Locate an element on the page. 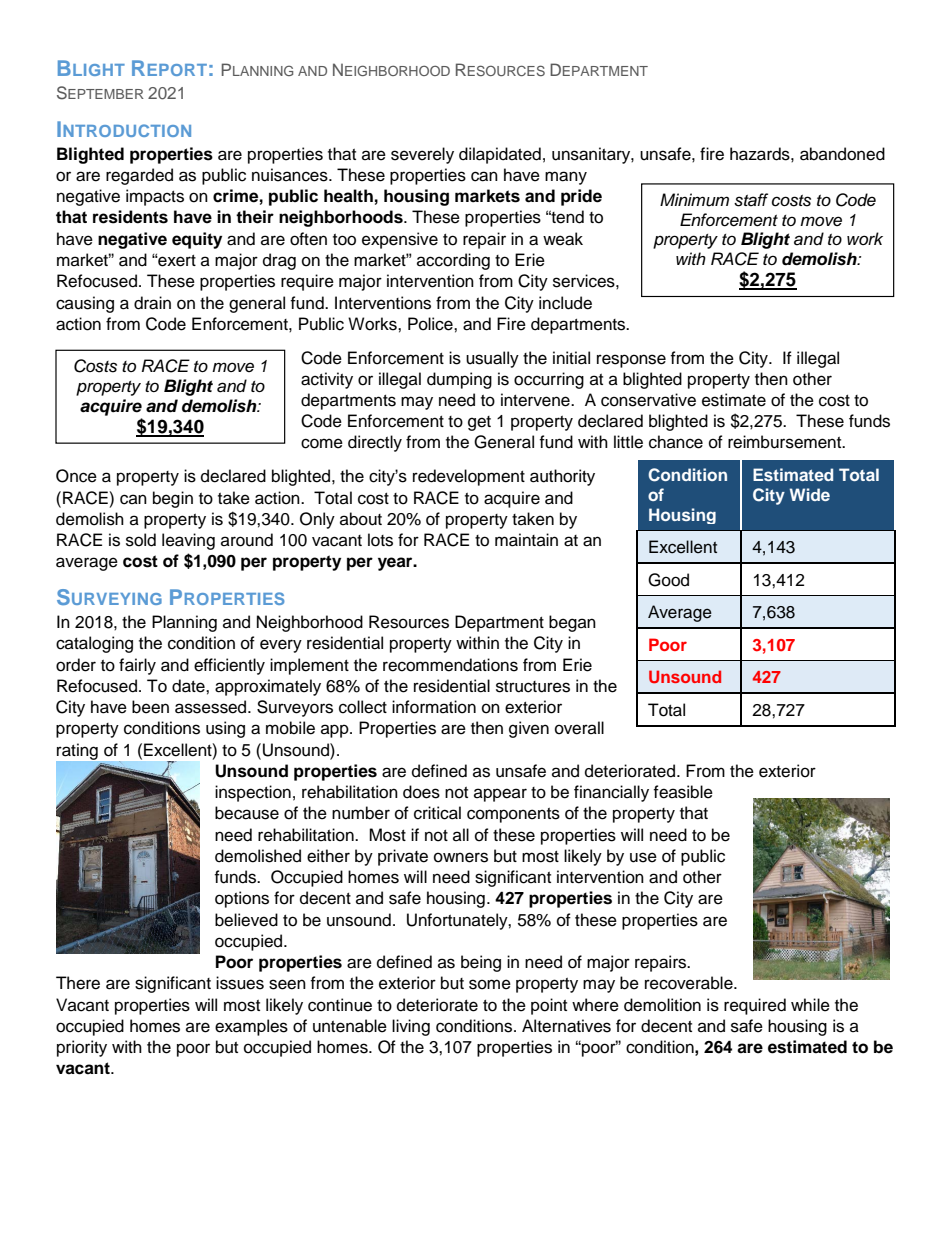 Image resolution: width=952 pixels, height=1233 pixels. recommendations is located at coordinates (450, 665).
